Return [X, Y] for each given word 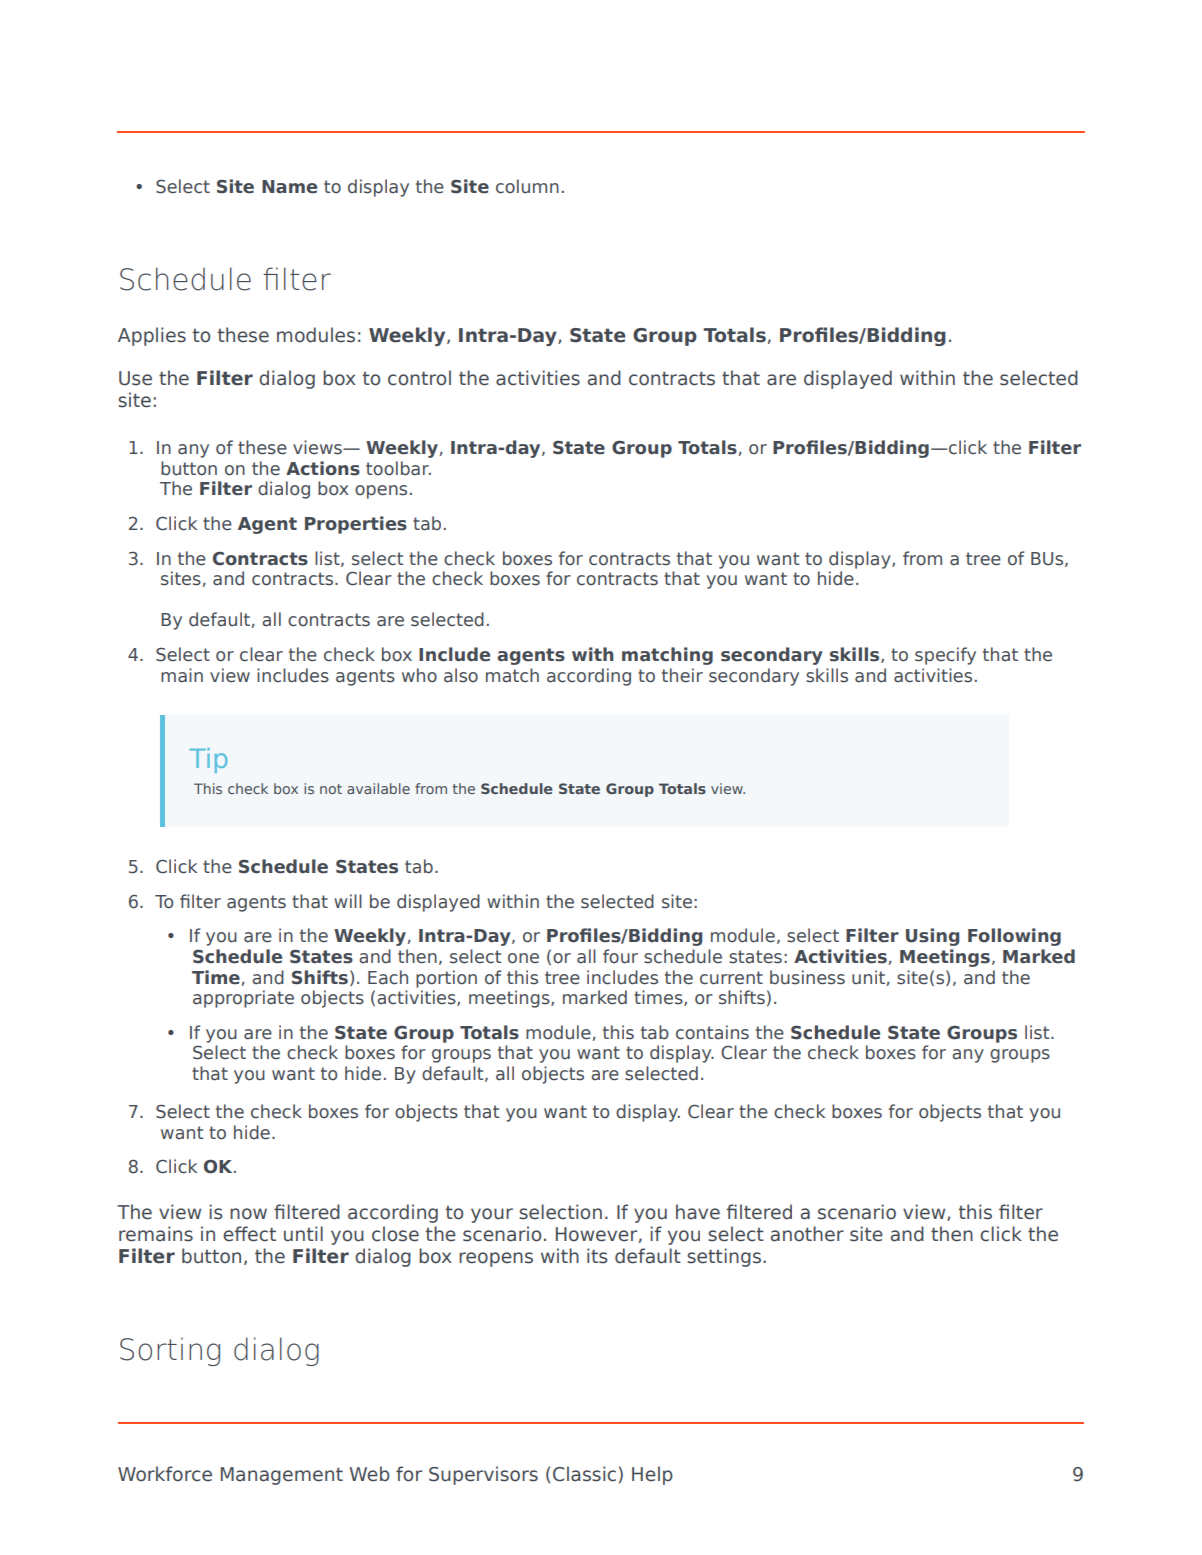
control [419, 378]
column [527, 186]
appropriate [243, 999]
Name [289, 187]
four [620, 956]
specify [945, 656]
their [682, 675]
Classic [584, 1474]
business [807, 977]
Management [282, 1476]
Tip [208, 760]
